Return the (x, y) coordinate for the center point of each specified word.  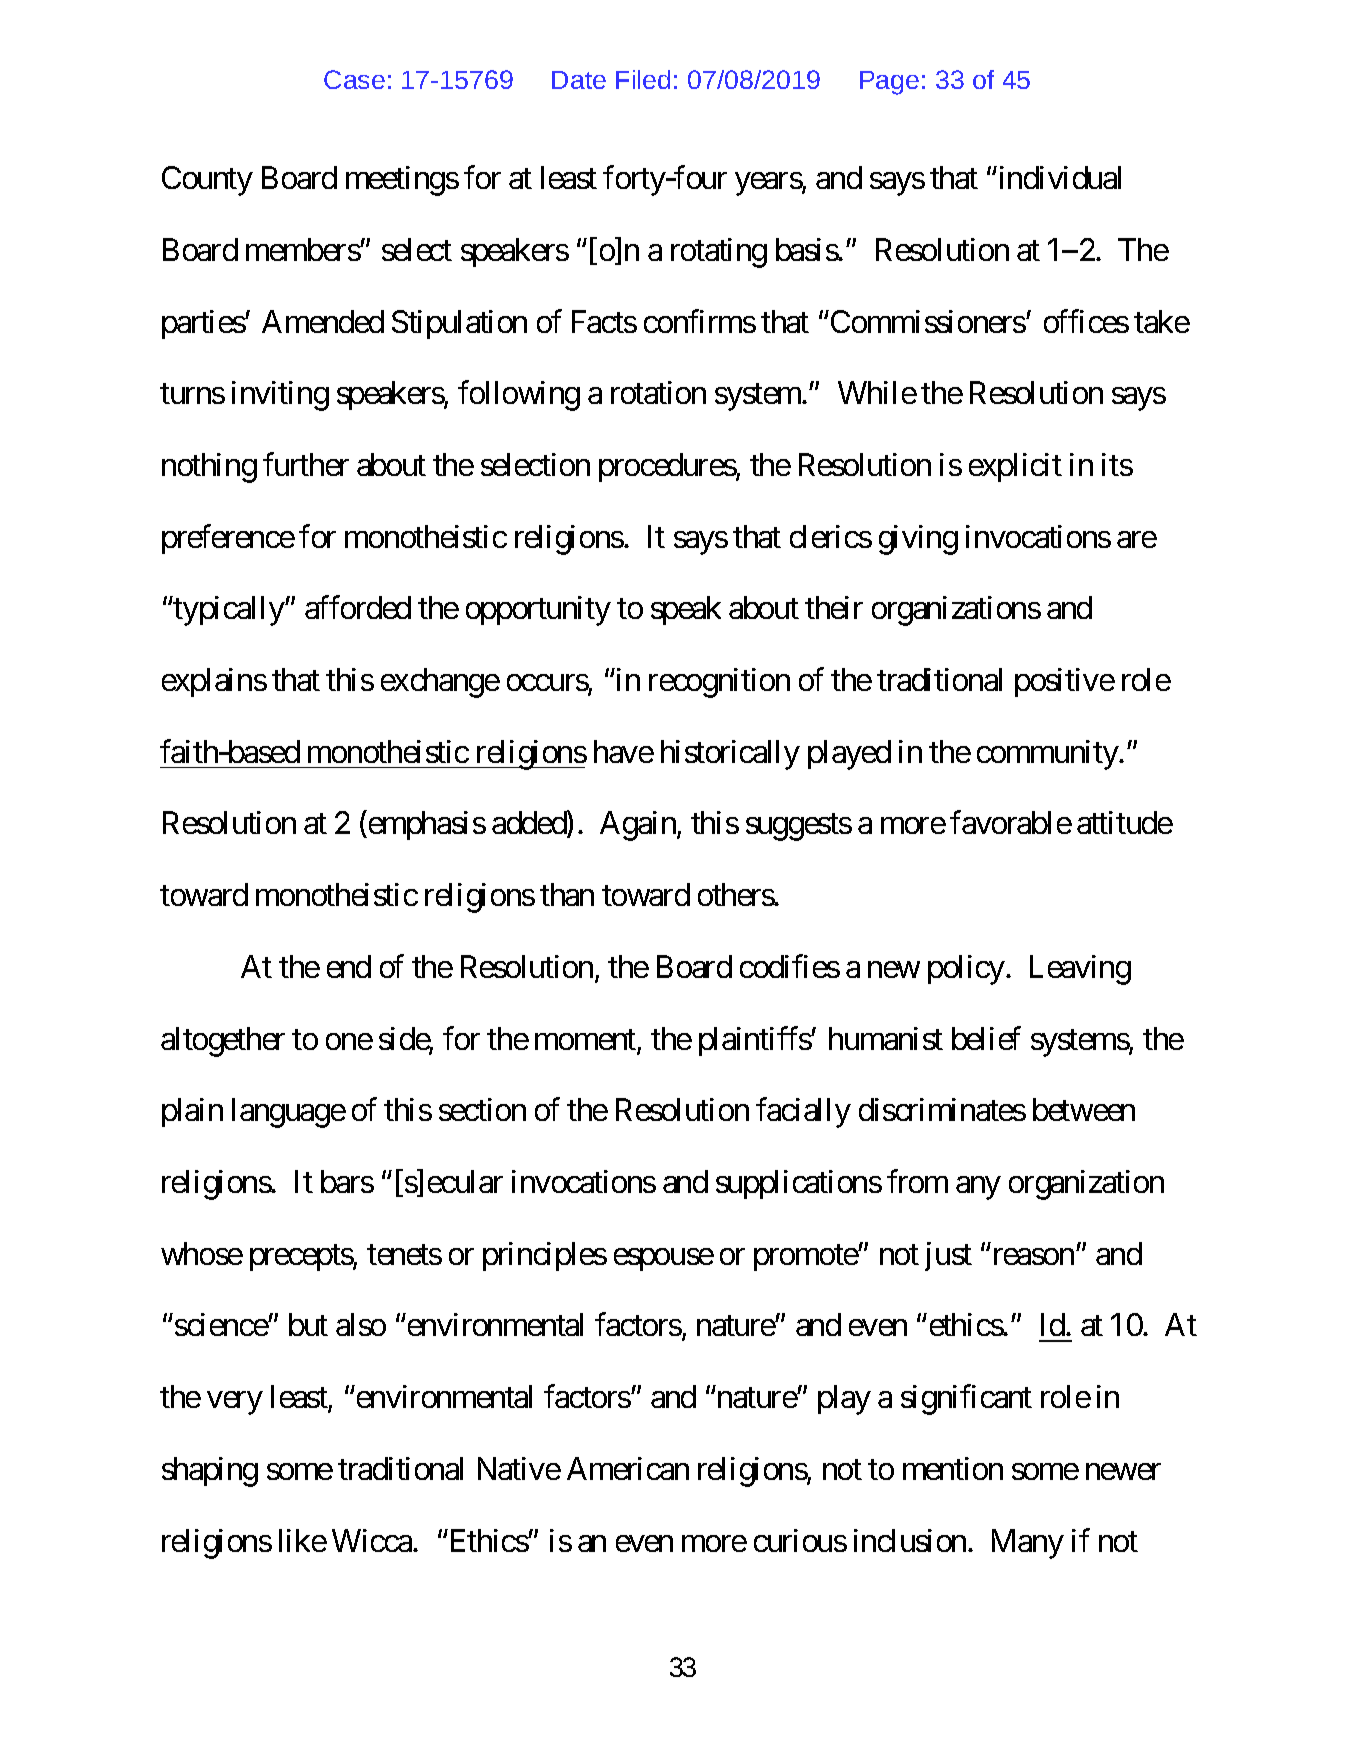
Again (639, 826)
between (1084, 1109)
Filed (643, 79)
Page (889, 83)
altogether (223, 1042)
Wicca (373, 1540)
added (530, 824)
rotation (658, 392)
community (1048, 755)
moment (586, 1041)
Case (354, 79)
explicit (1015, 467)
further (306, 464)
